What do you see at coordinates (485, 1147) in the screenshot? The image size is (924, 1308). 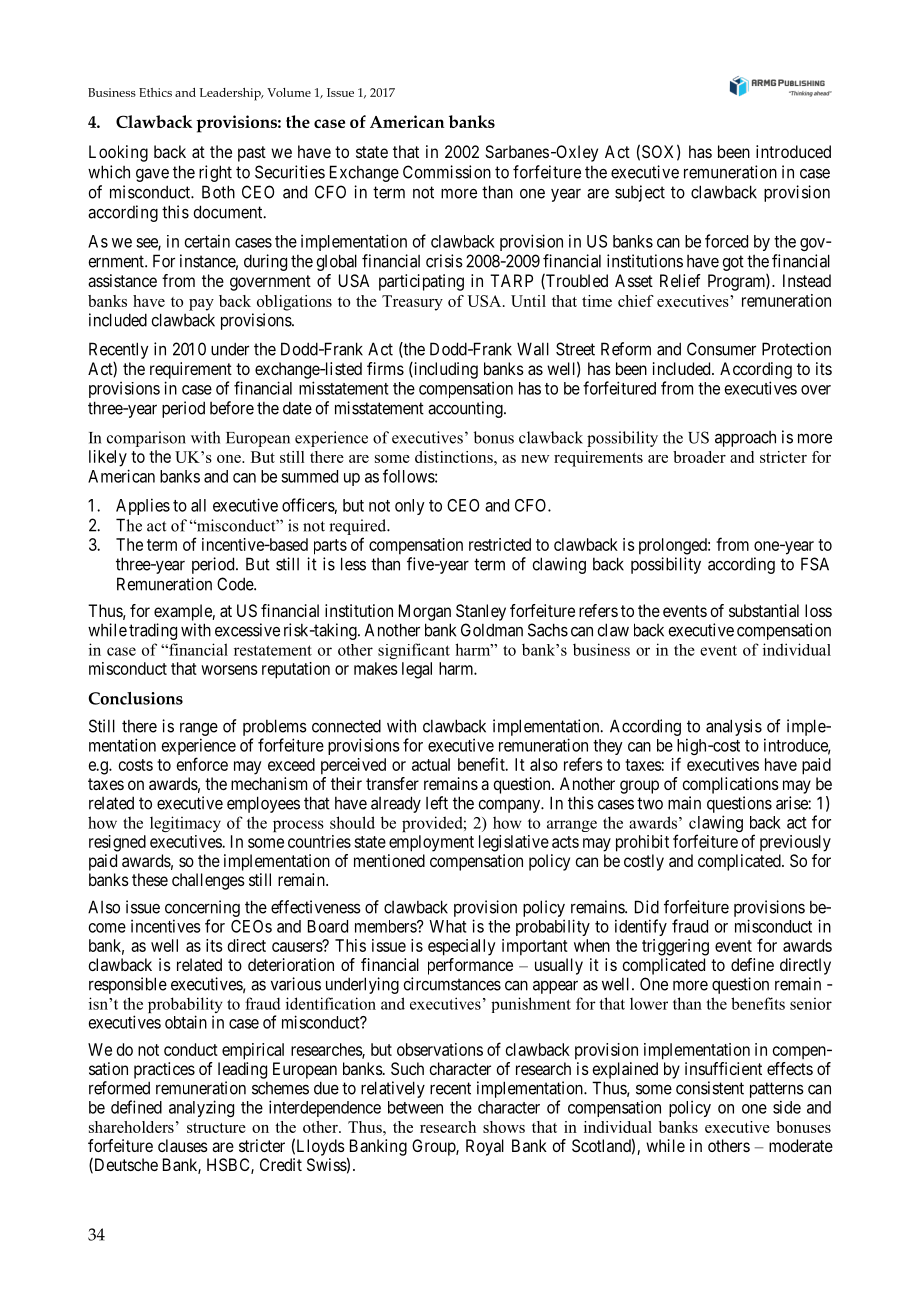 I see `Royal` at bounding box center [485, 1147].
